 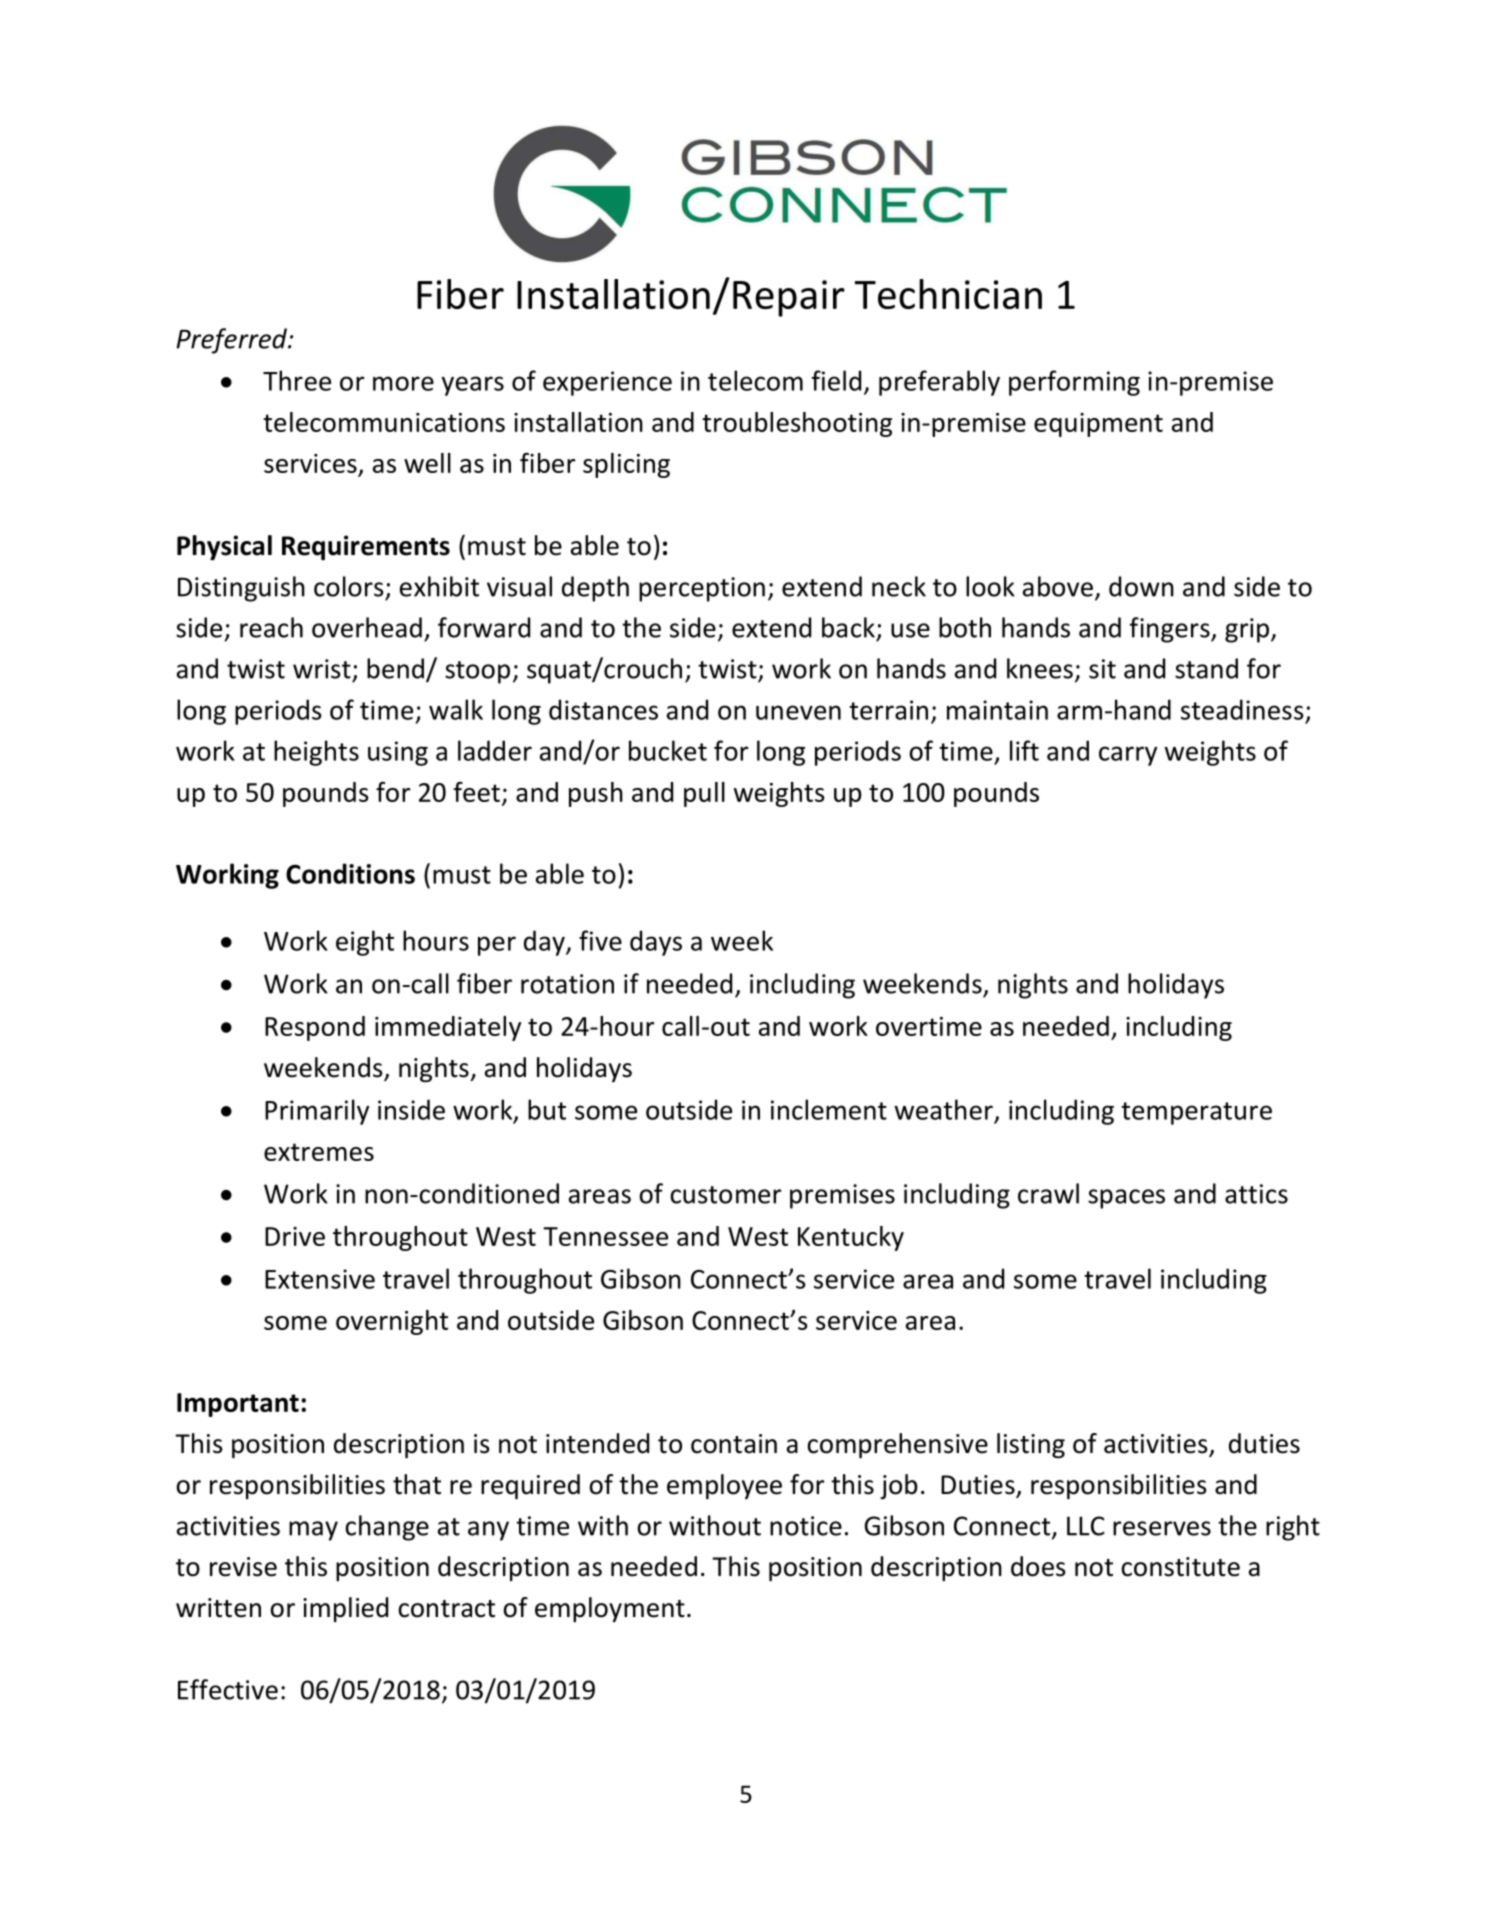 I want to click on employment, so click(x=610, y=1609).
